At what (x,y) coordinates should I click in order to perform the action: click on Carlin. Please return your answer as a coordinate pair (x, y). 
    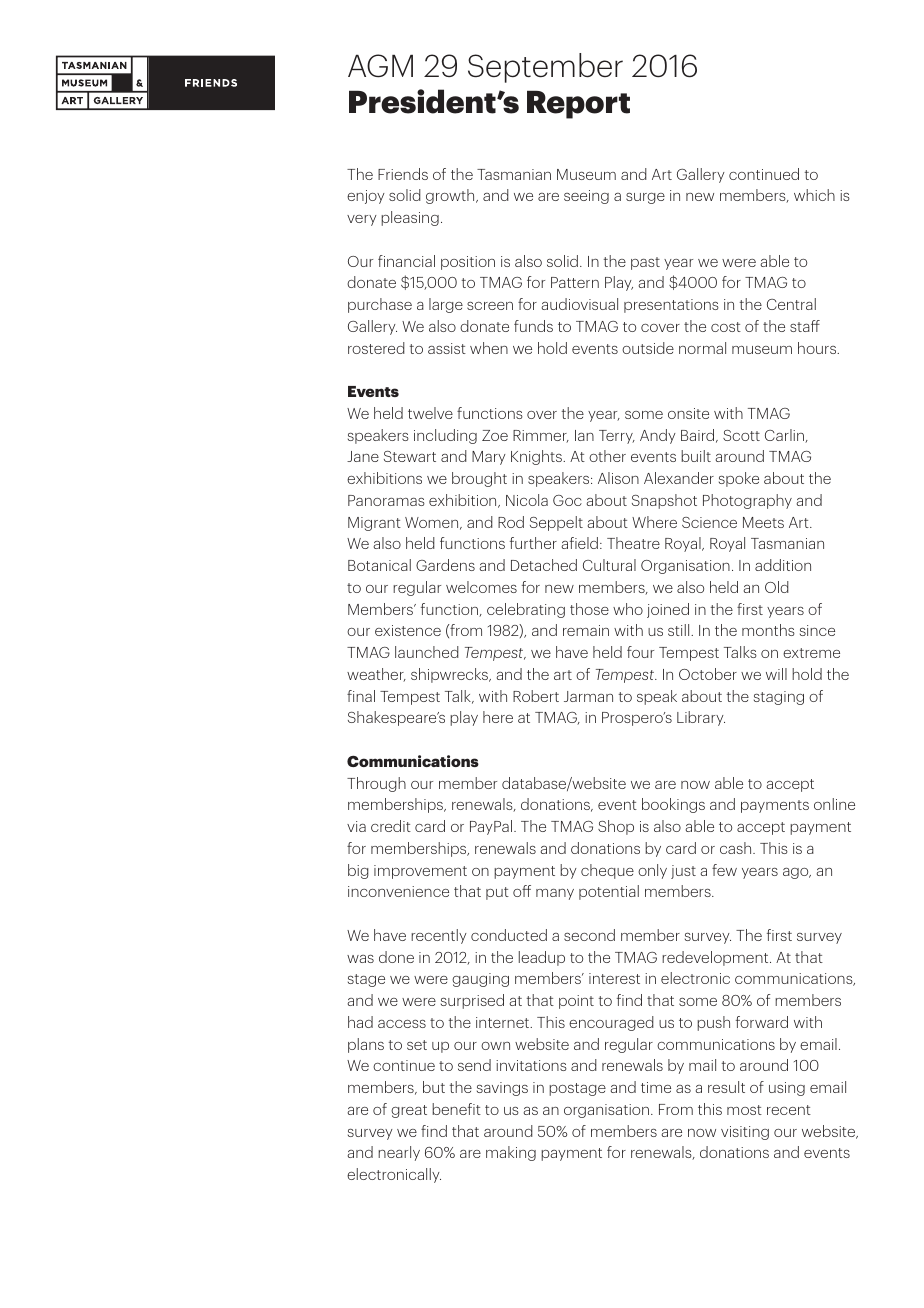
    Looking at the image, I should click on (785, 436).
